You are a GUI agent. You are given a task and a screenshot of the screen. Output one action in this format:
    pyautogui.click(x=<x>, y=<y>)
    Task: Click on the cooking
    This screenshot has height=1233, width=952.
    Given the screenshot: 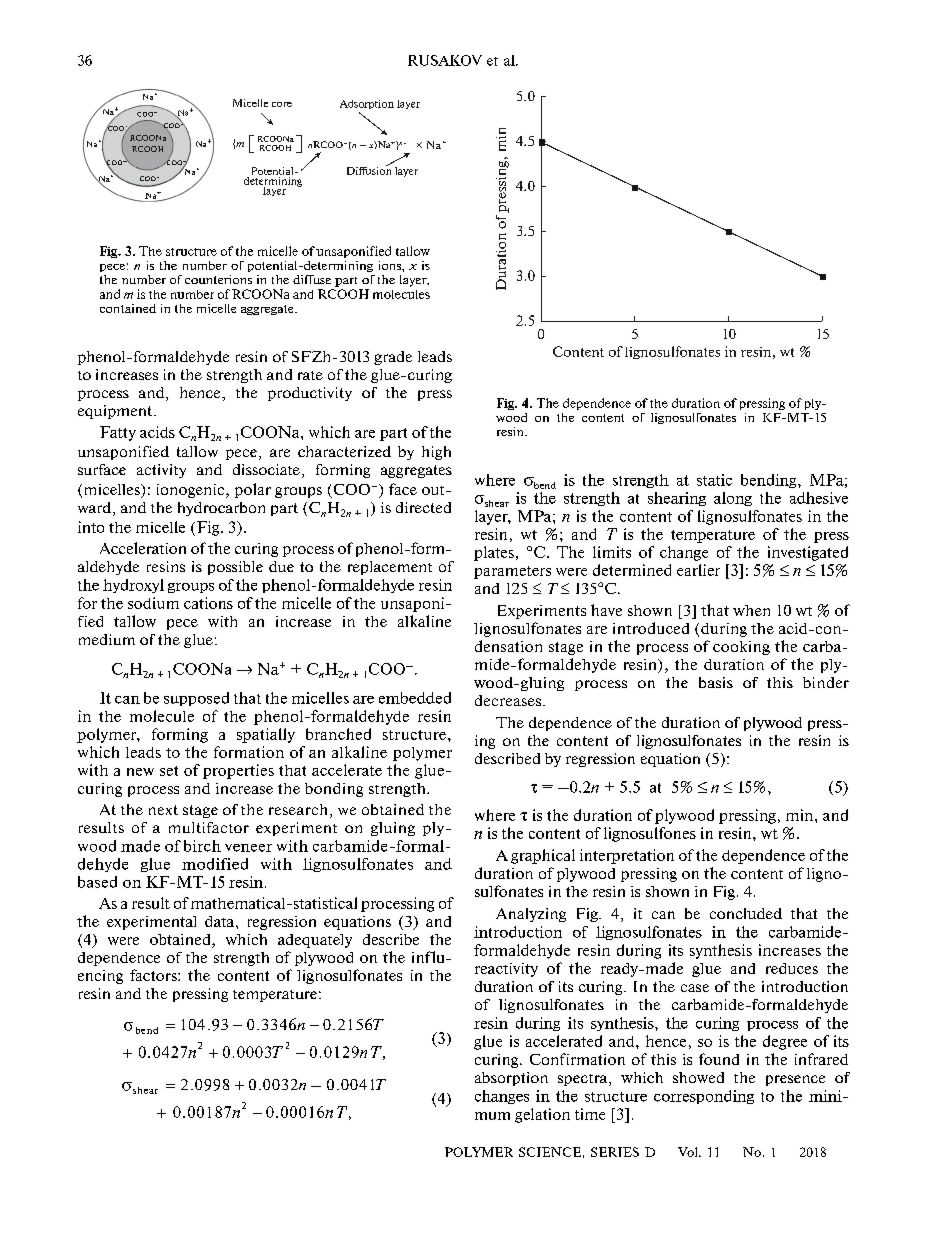 What is the action you would take?
    pyautogui.click(x=741, y=648)
